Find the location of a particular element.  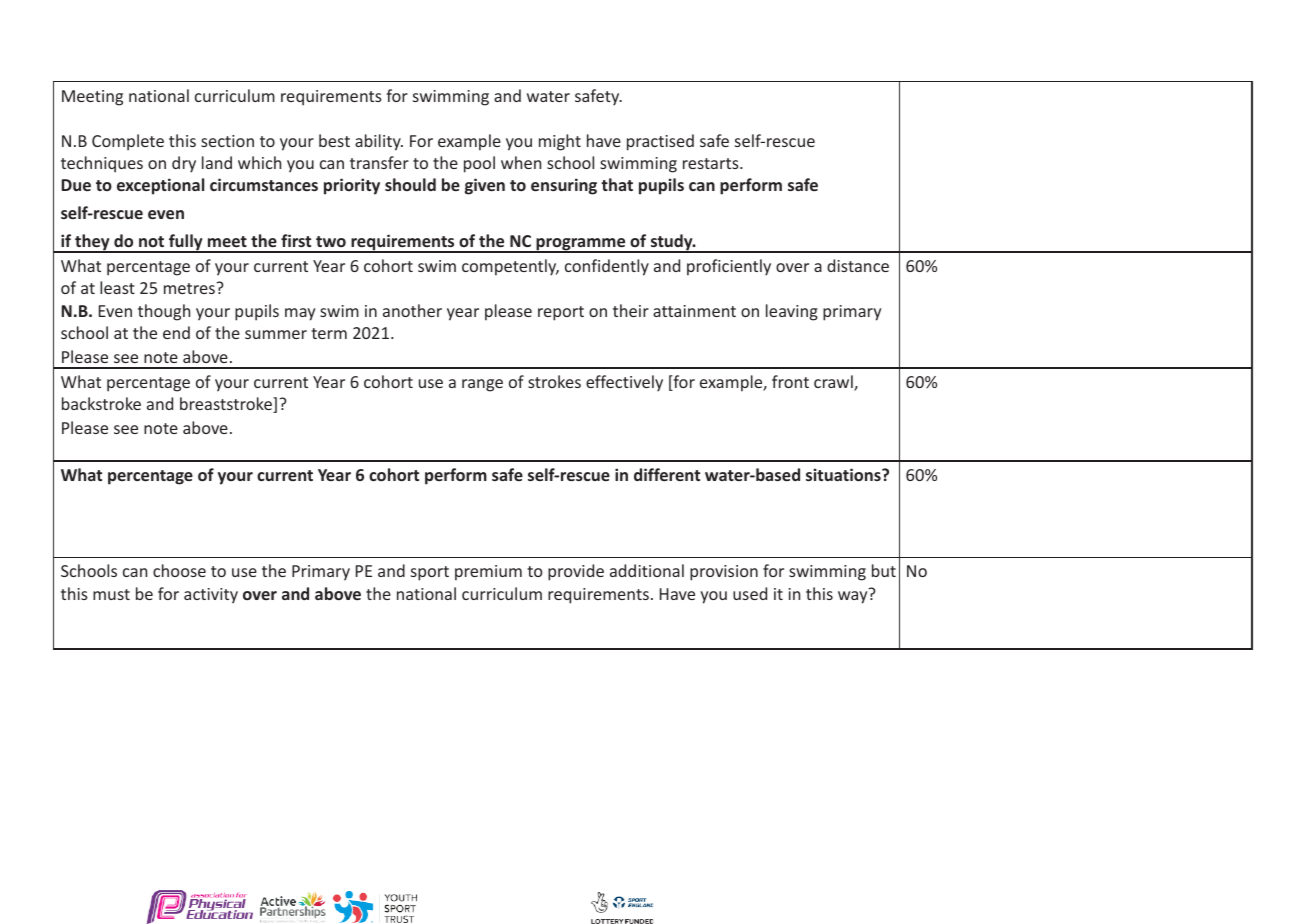

breaststroke is located at coordinates (227, 405).
